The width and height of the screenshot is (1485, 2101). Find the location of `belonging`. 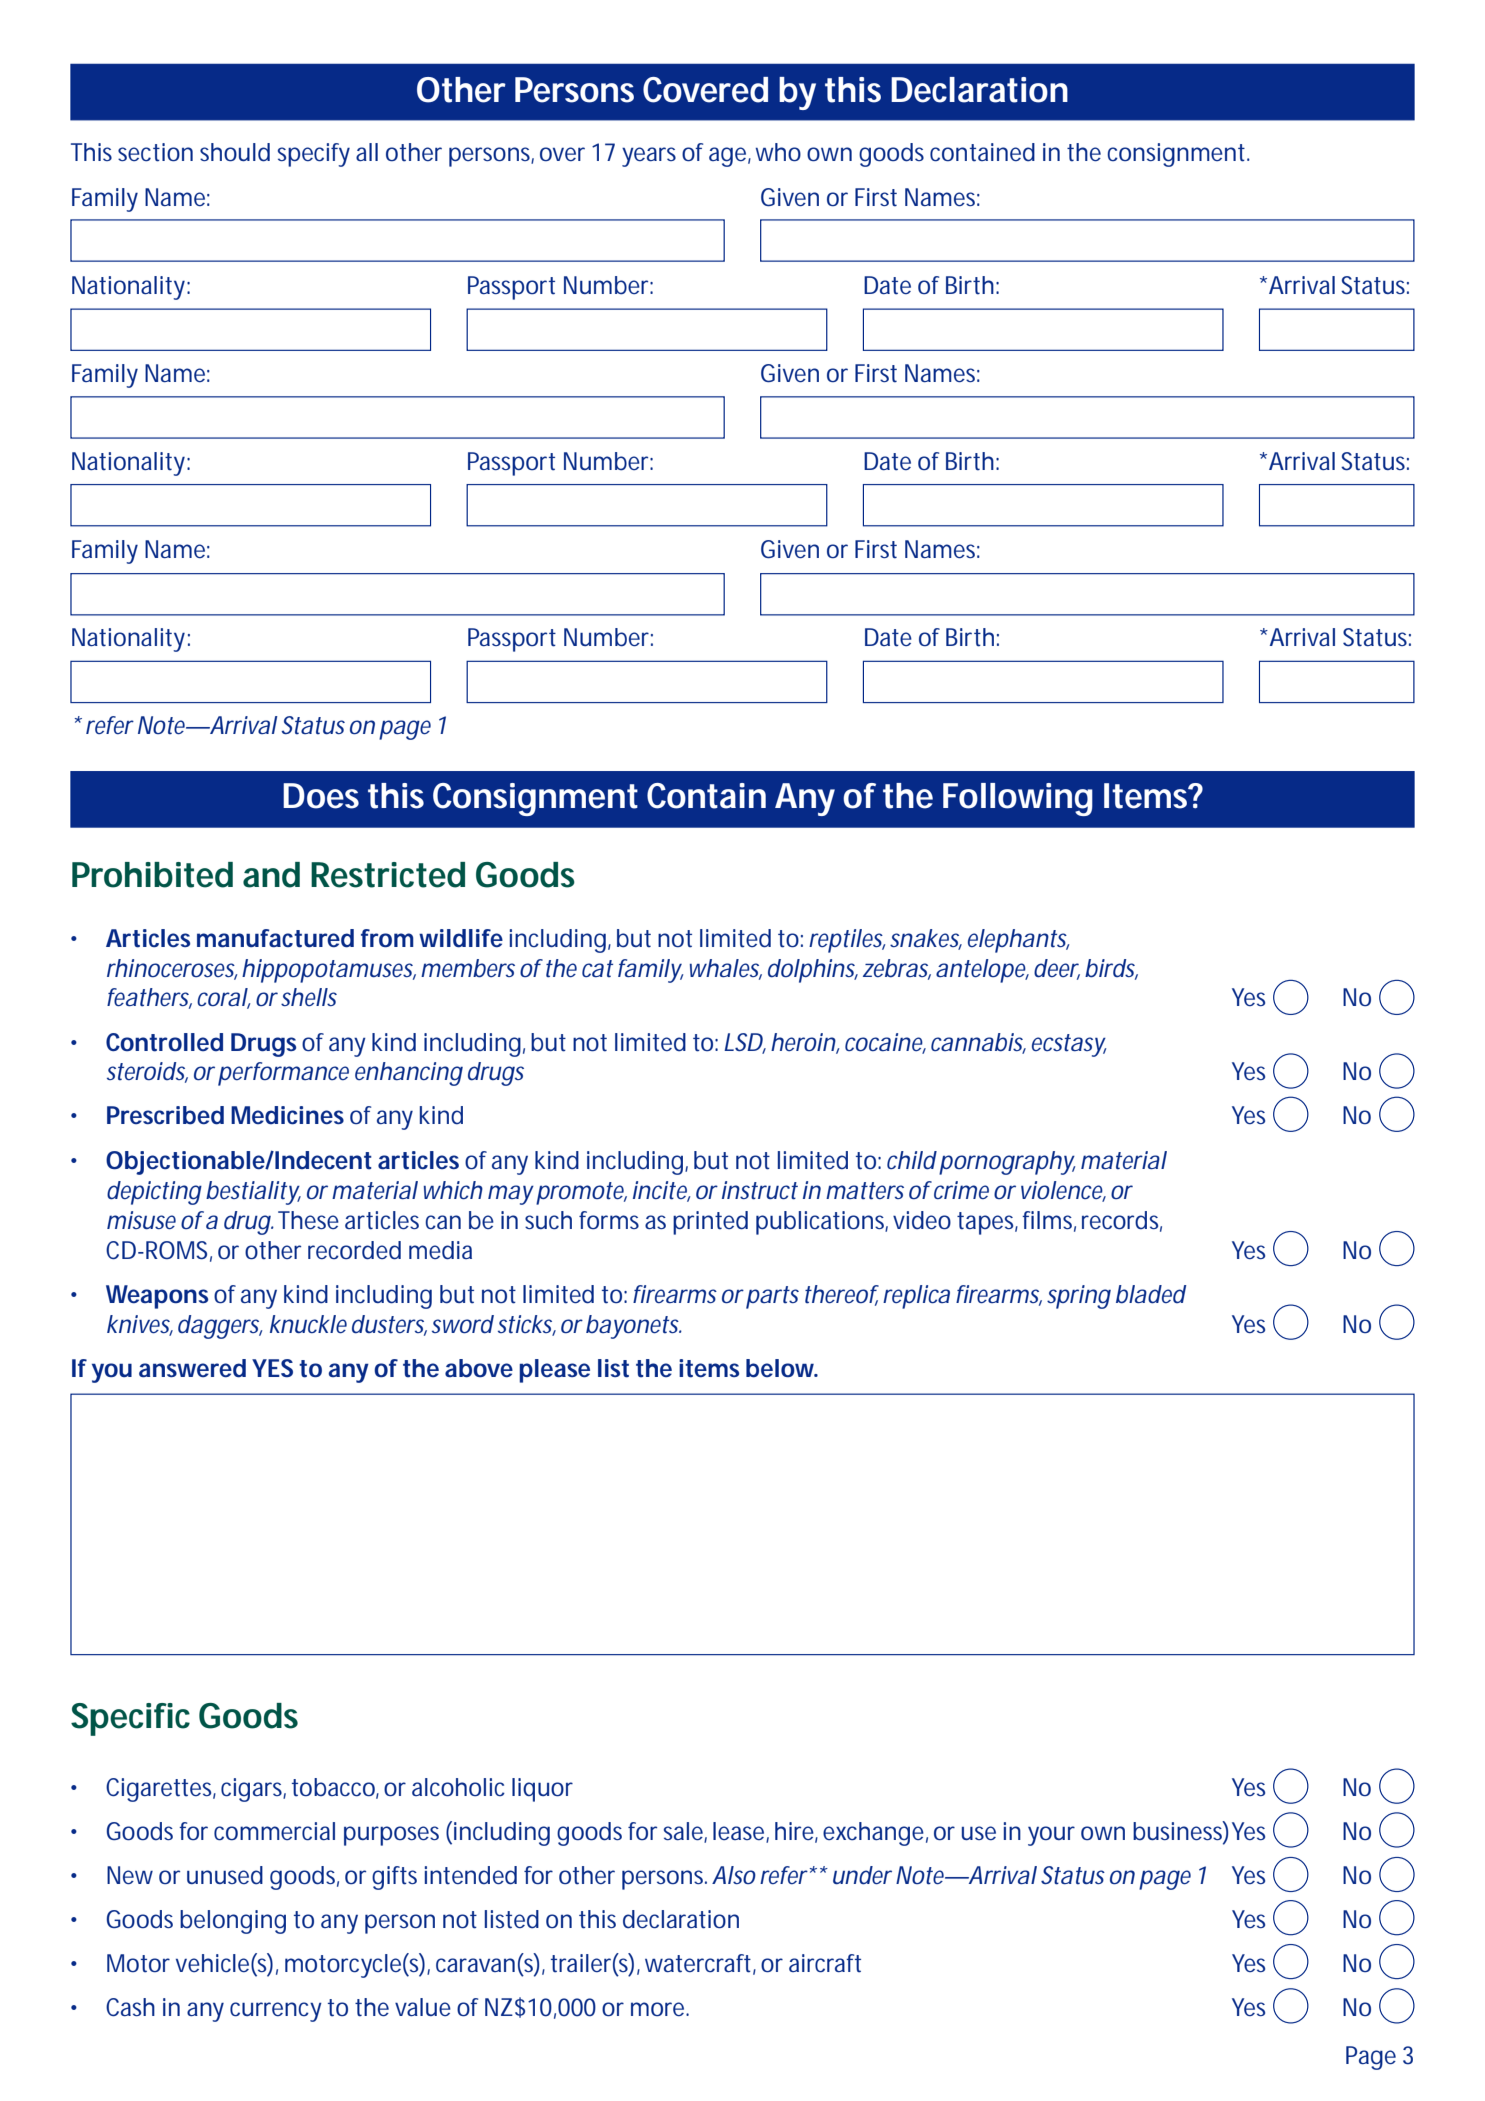

belonging is located at coordinates (233, 1922).
